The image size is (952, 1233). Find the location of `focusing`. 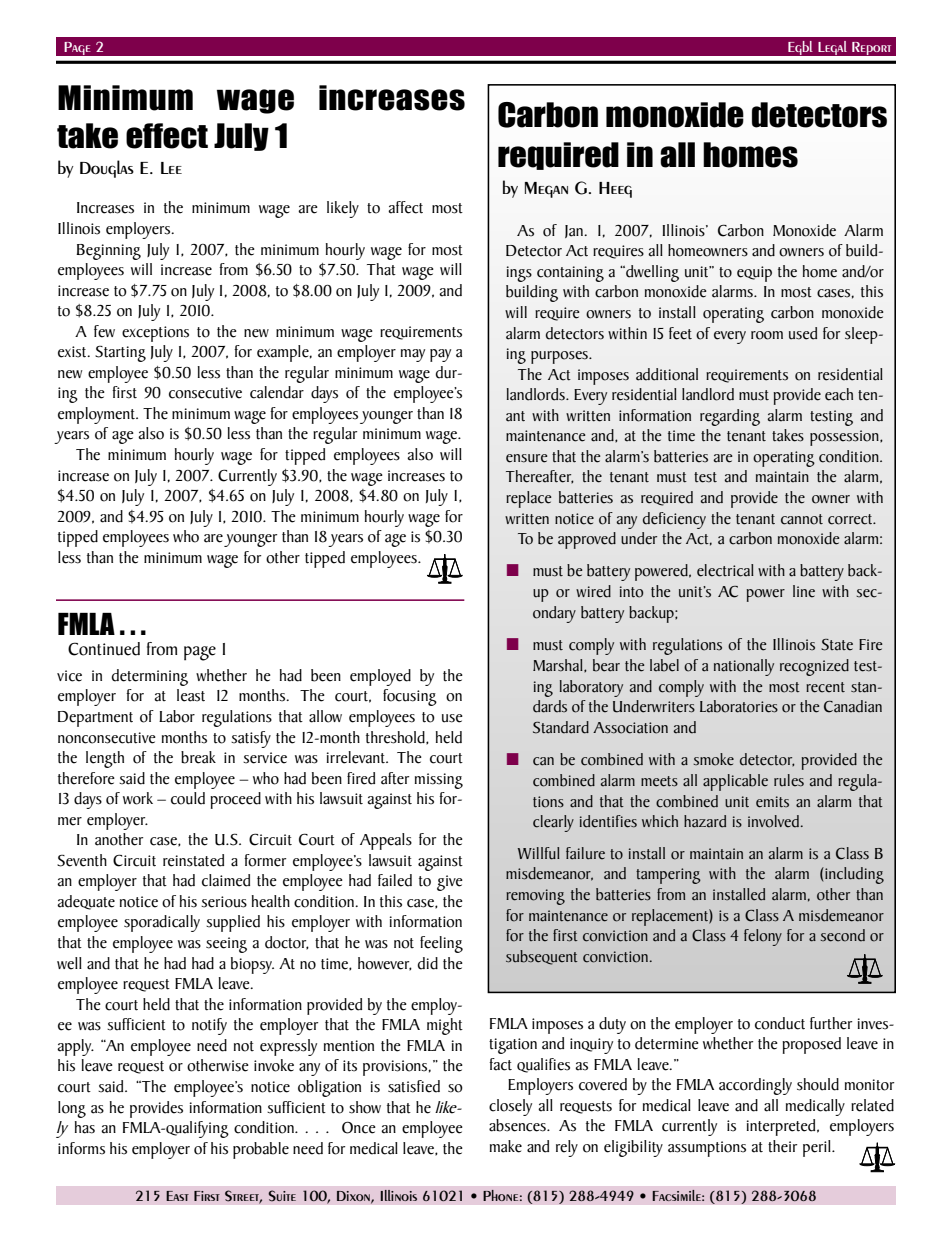

focusing is located at coordinates (410, 697).
